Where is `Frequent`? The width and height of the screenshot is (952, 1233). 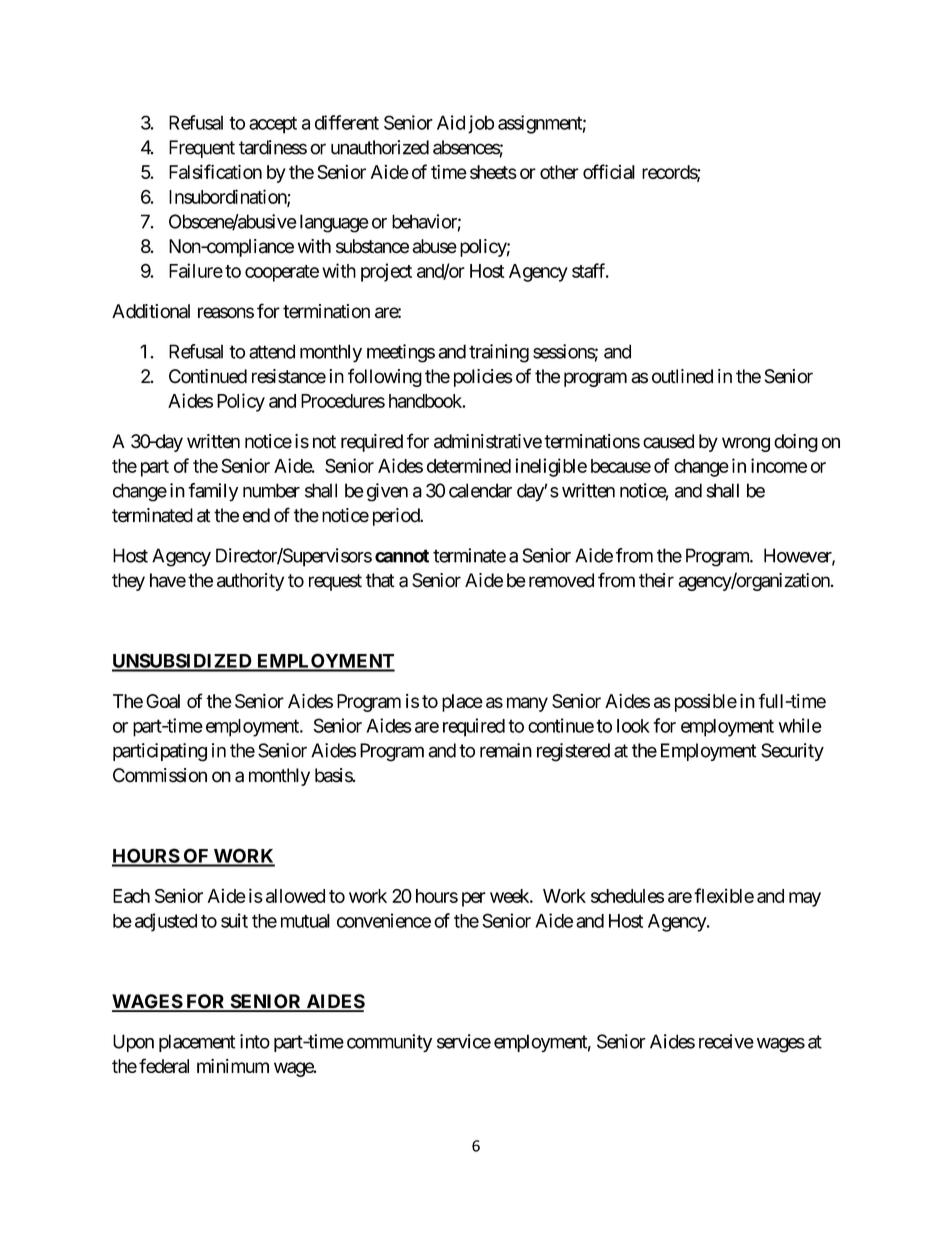 Frequent is located at coordinates (202, 149).
